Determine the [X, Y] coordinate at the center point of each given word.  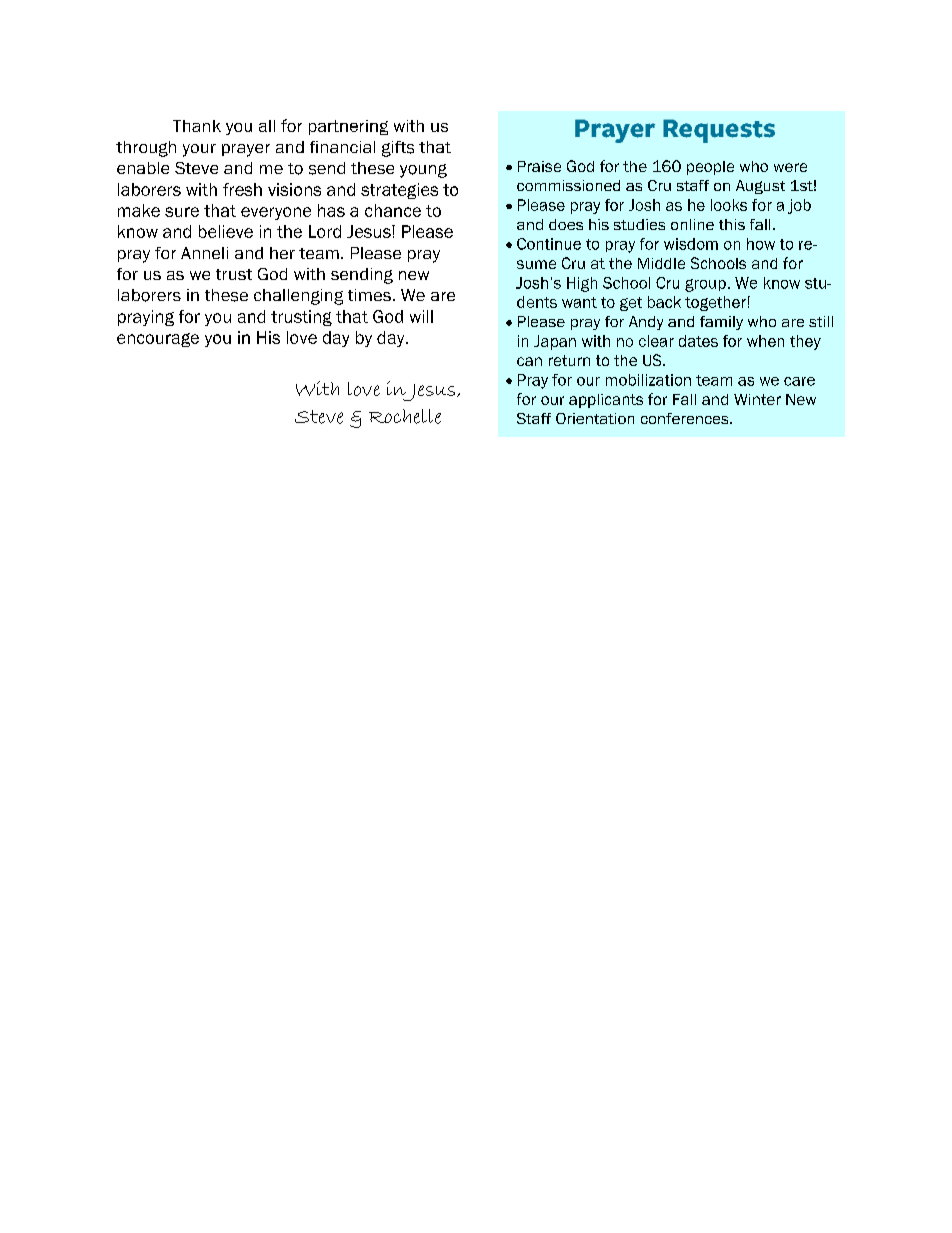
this [732, 224]
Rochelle [405, 416]
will [421, 316]
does [566, 224]
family [721, 323]
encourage [158, 340]
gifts [398, 149]
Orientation [595, 418]
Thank [197, 126]
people [710, 168]
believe [226, 231]
